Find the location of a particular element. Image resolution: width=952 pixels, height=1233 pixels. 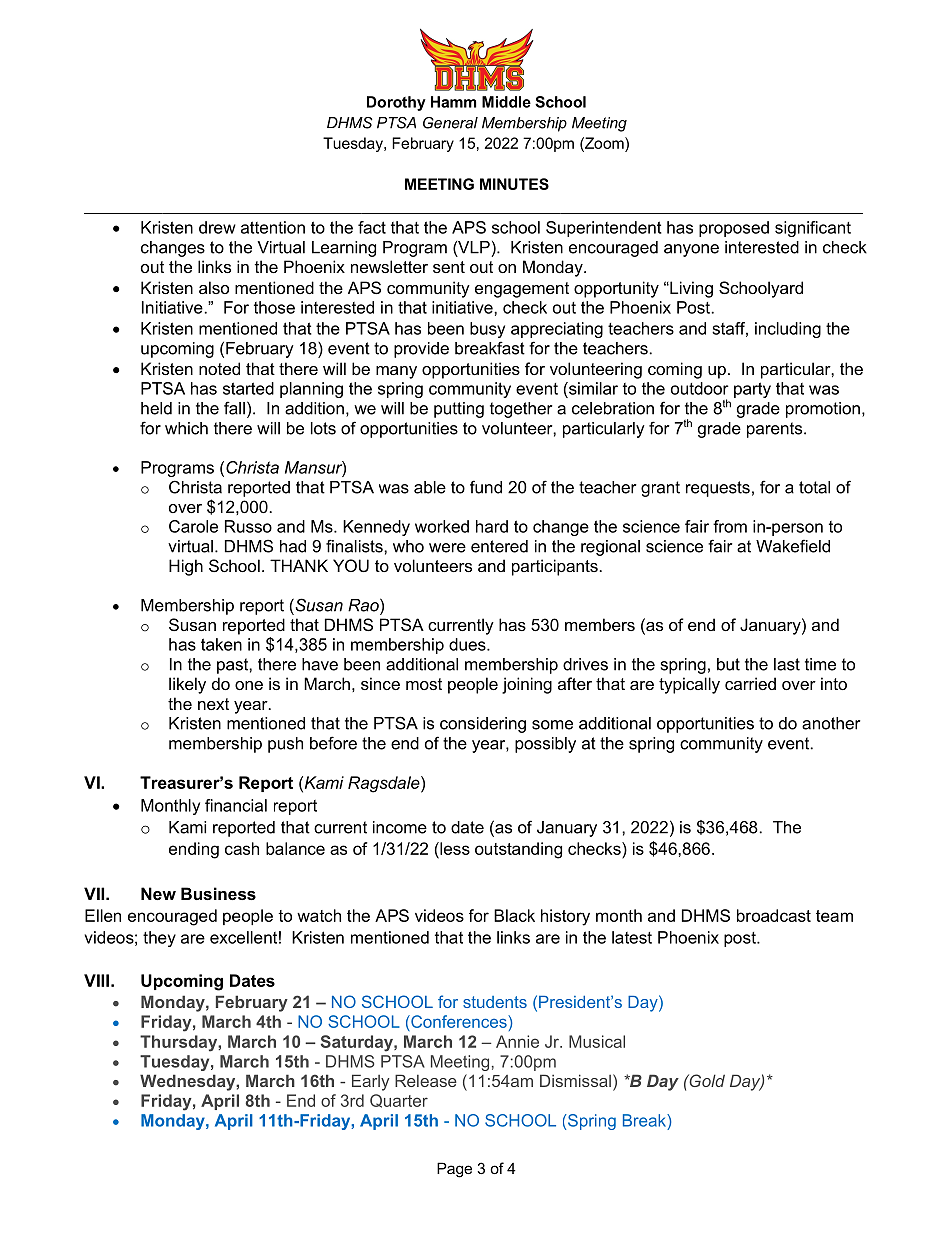

from is located at coordinates (730, 526).
